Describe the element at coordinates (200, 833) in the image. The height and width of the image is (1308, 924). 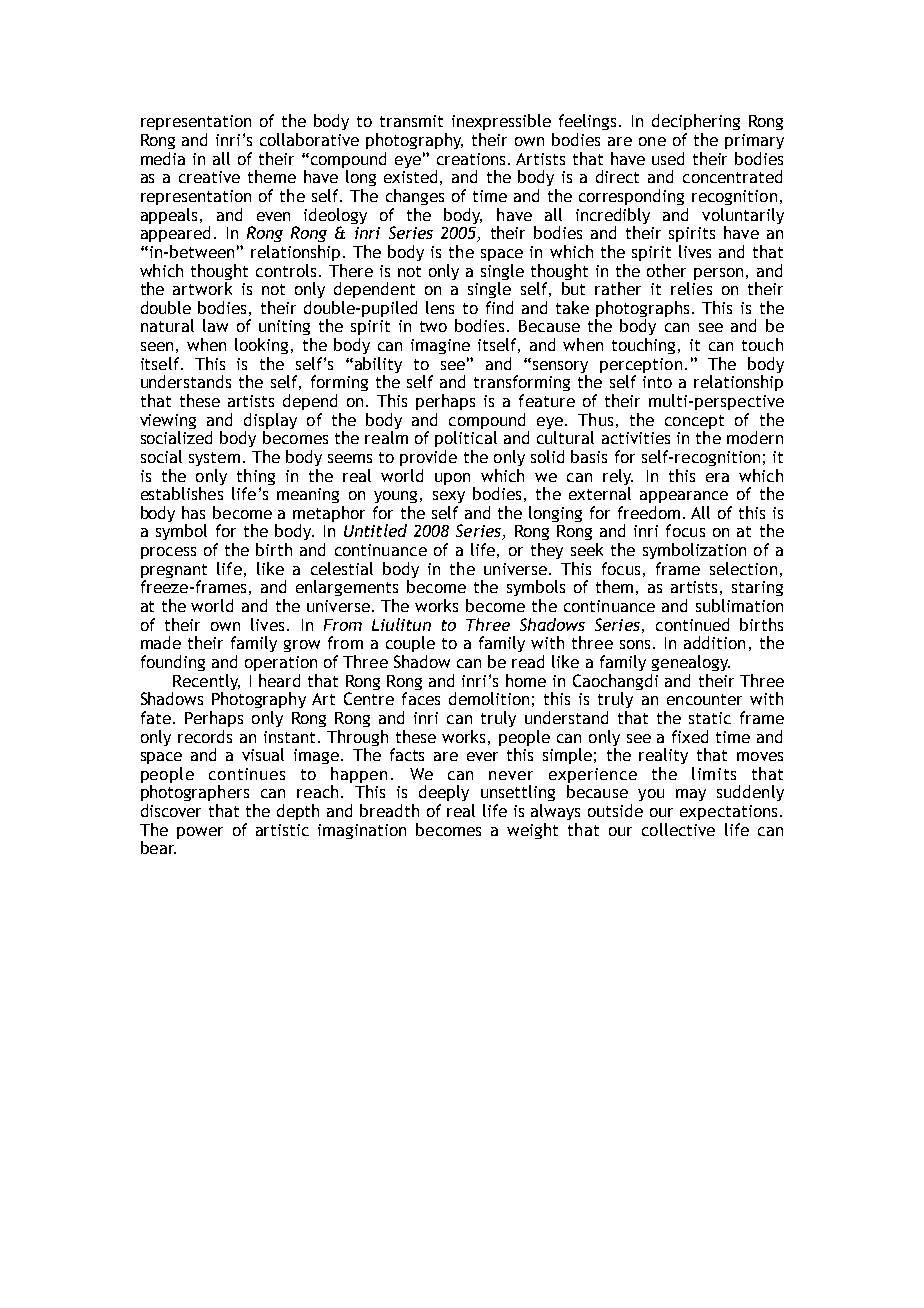
I see `power` at that location.
